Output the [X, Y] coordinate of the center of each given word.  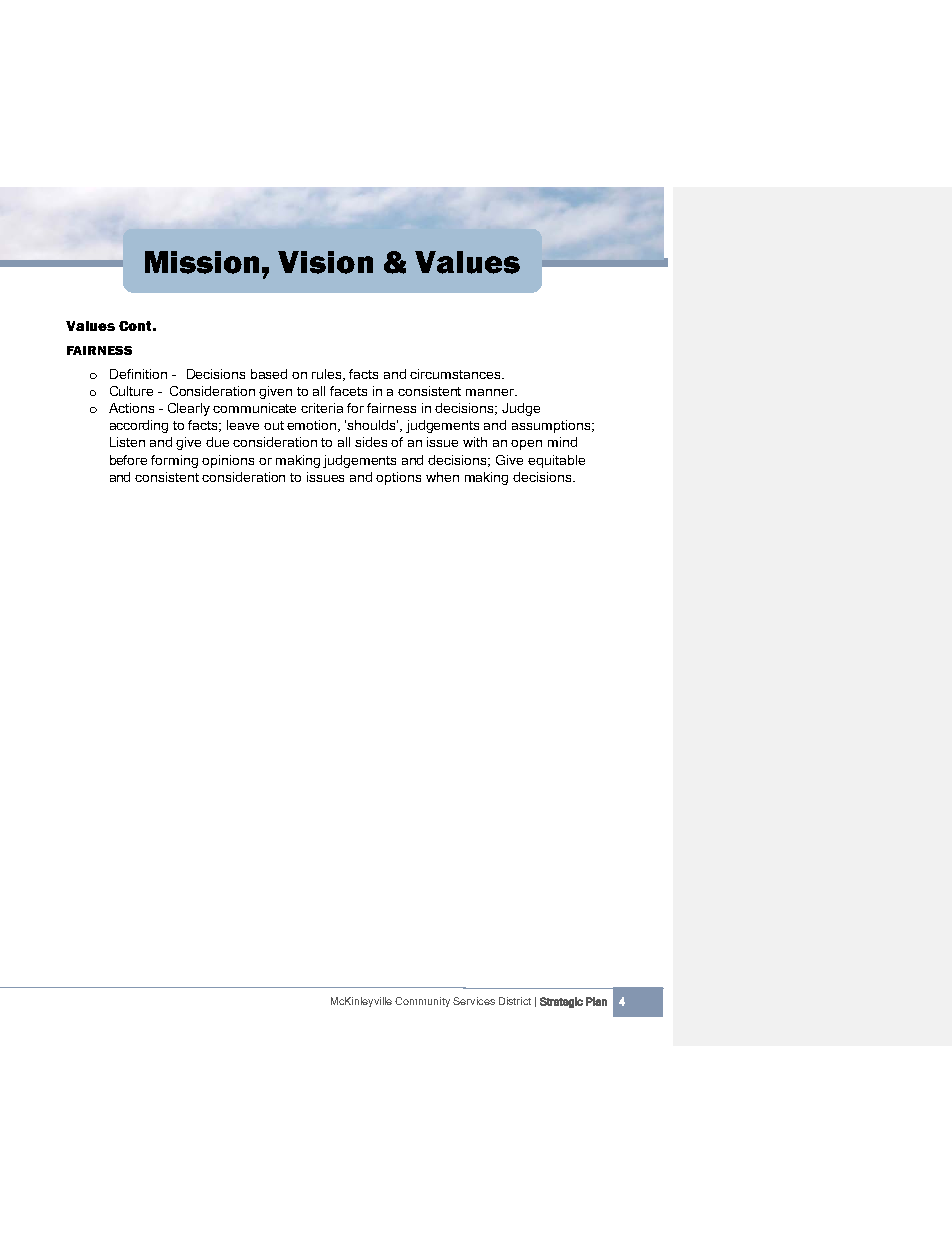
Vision [325, 262]
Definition [138, 374]
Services [474, 1001]
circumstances [456, 374]
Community [422, 1002]
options [398, 478]
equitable [556, 461]
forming [174, 461]
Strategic [561, 1002]
